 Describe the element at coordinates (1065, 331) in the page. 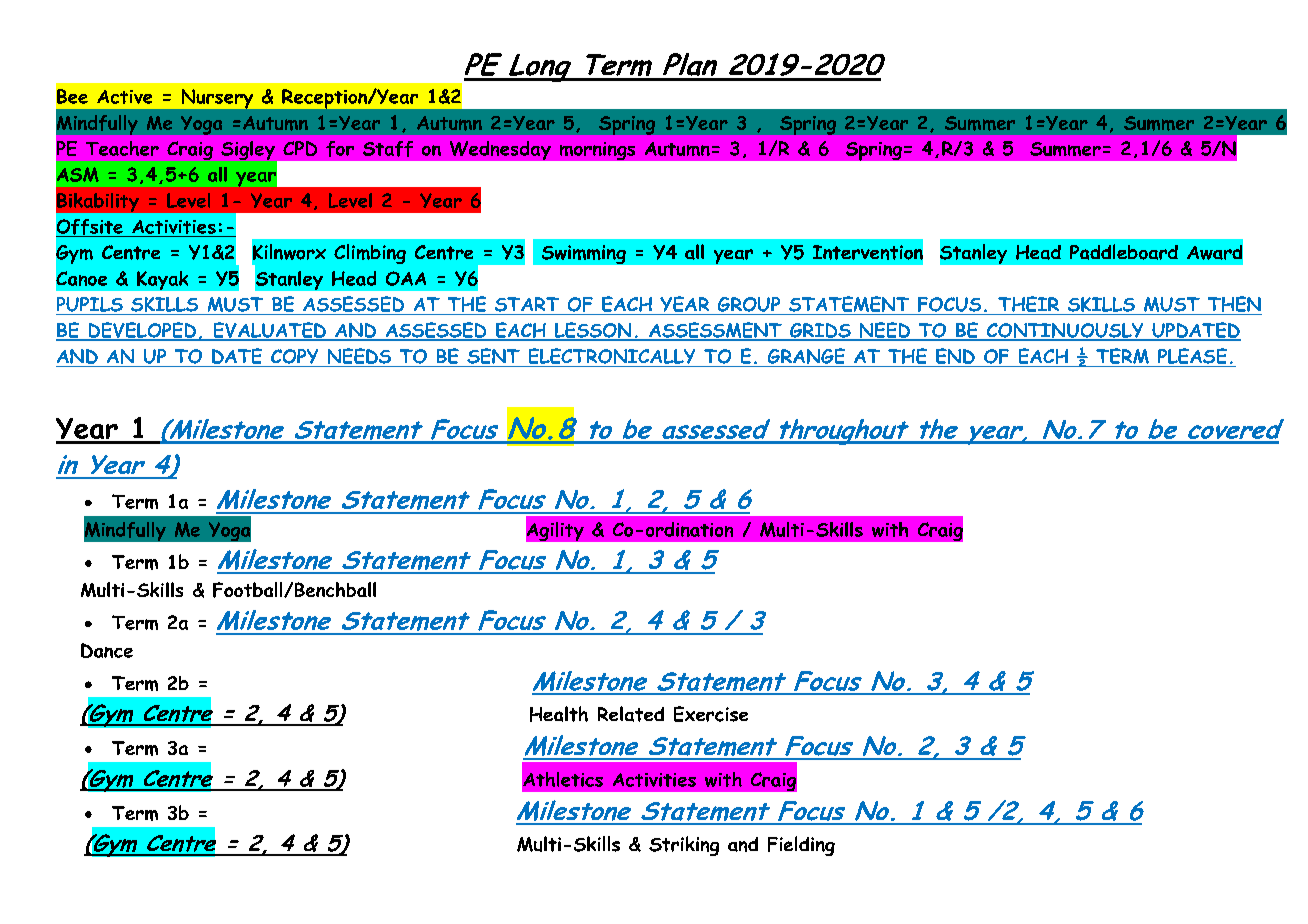

I see `CONTINUOUSLY` at that location.
